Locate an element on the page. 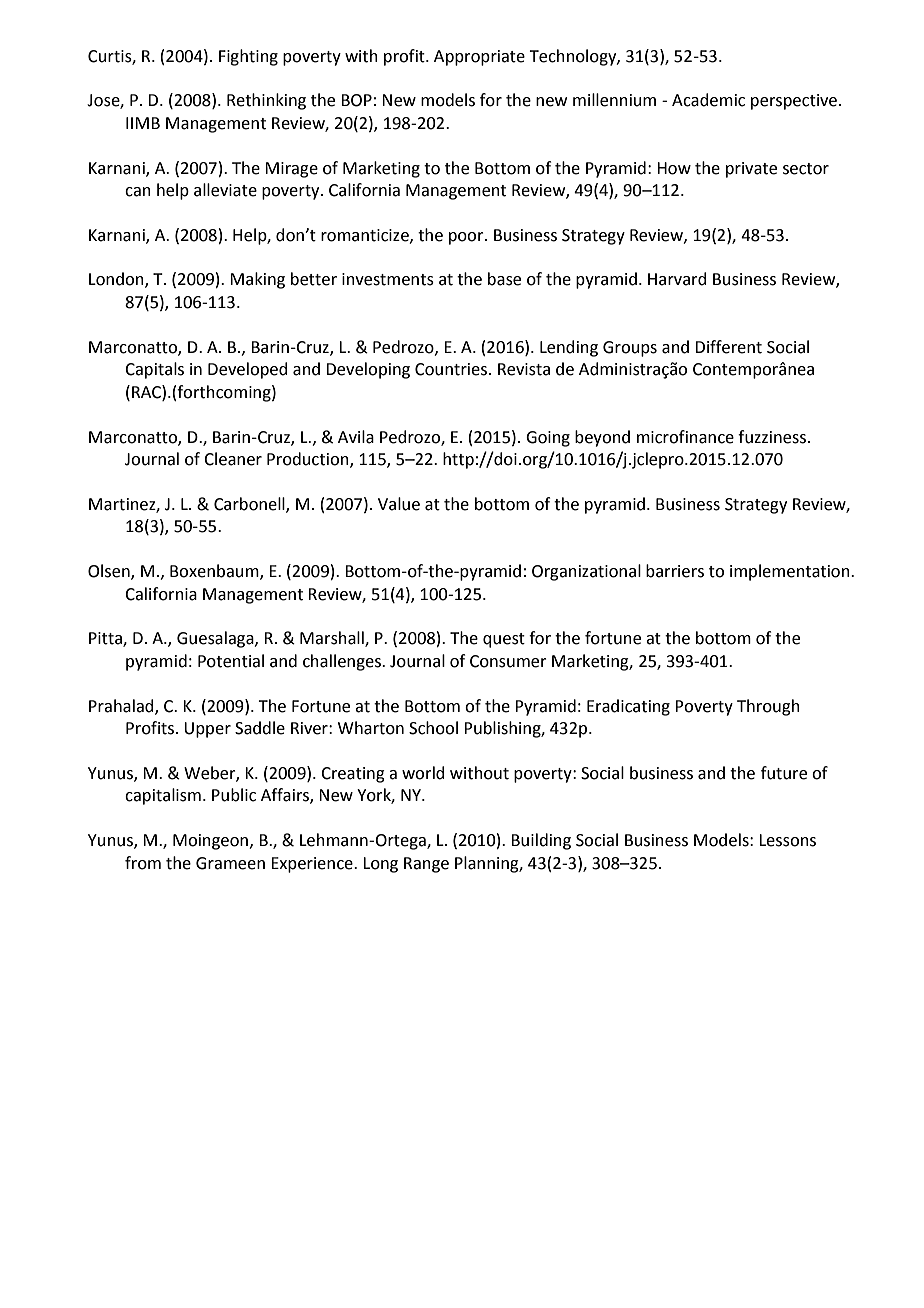 This image has width=924, height=1308. Capitals is located at coordinates (154, 370).
